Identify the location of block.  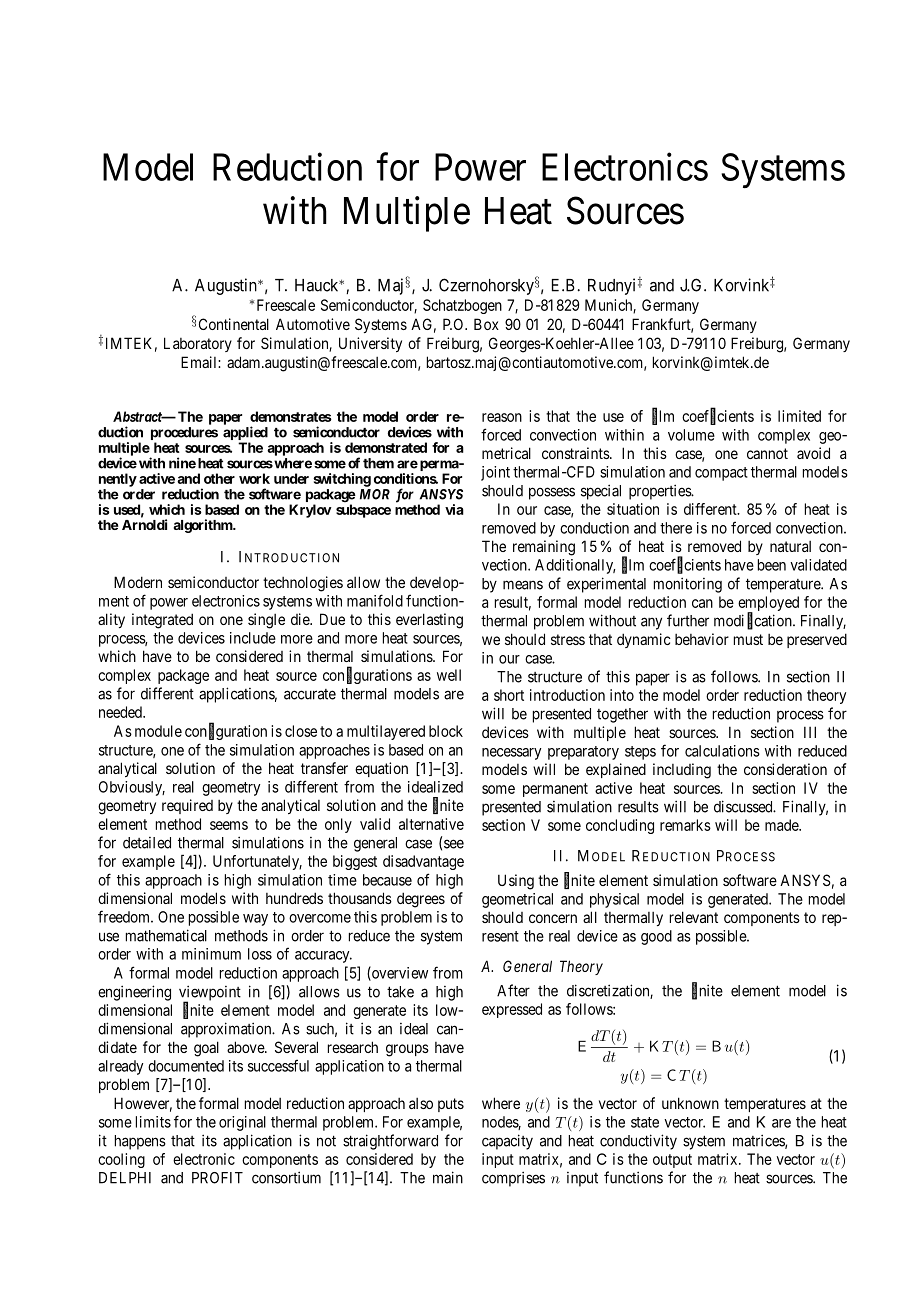
(446, 731).
